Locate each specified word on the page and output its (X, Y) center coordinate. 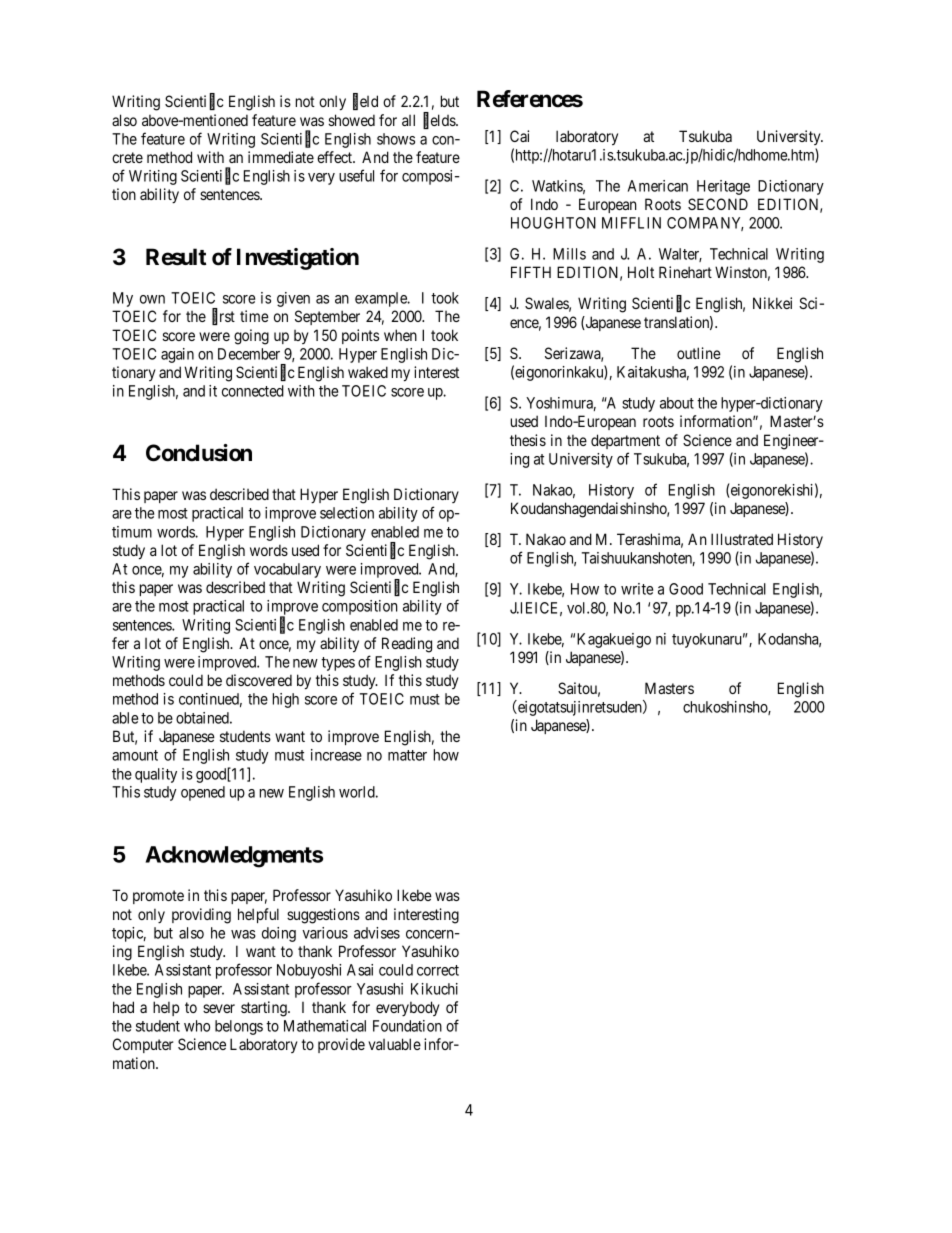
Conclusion (199, 453)
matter (407, 755)
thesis (528, 440)
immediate (281, 157)
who (197, 1026)
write (637, 589)
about (677, 403)
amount (135, 755)
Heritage (723, 187)
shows (396, 139)
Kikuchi (434, 989)
